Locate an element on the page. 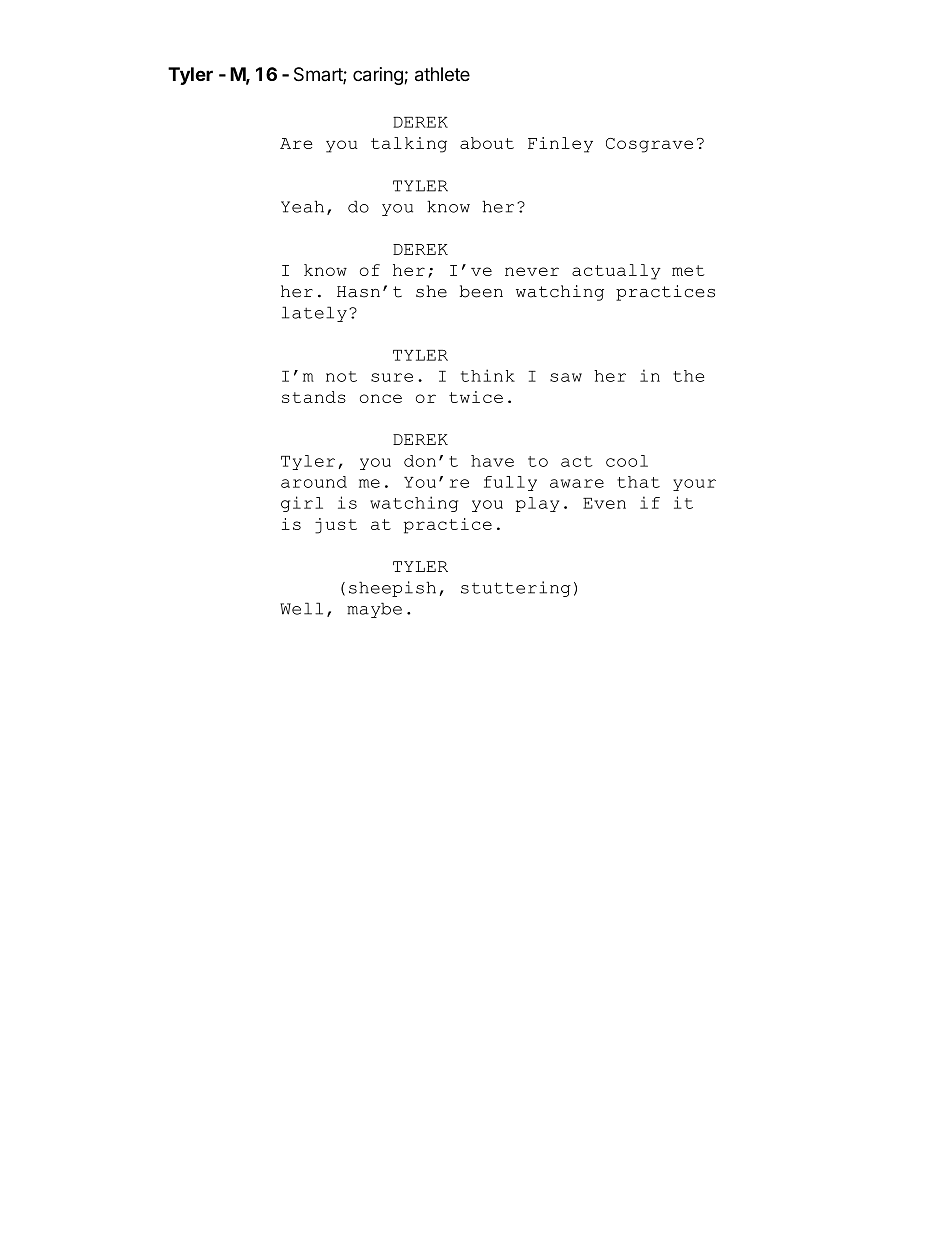 The image size is (952, 1233). stuttering is located at coordinates (516, 589).
